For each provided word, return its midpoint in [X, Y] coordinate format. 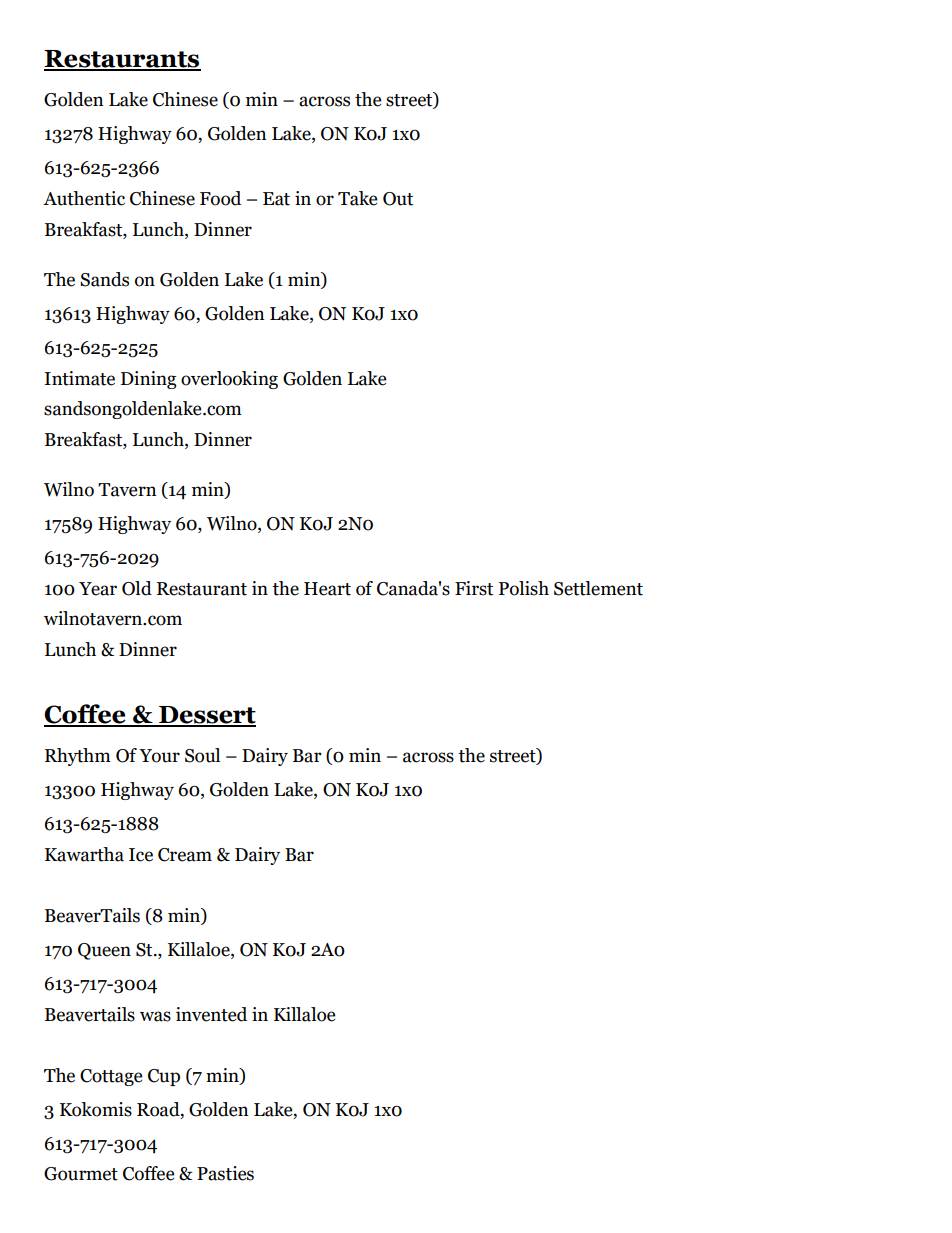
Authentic [84, 198]
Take [357, 198]
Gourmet [81, 1174]
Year [98, 589]
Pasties [225, 1173]
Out [398, 199]
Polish [524, 588]
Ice [141, 855]
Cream [185, 855]
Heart [327, 589]
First [474, 588]
